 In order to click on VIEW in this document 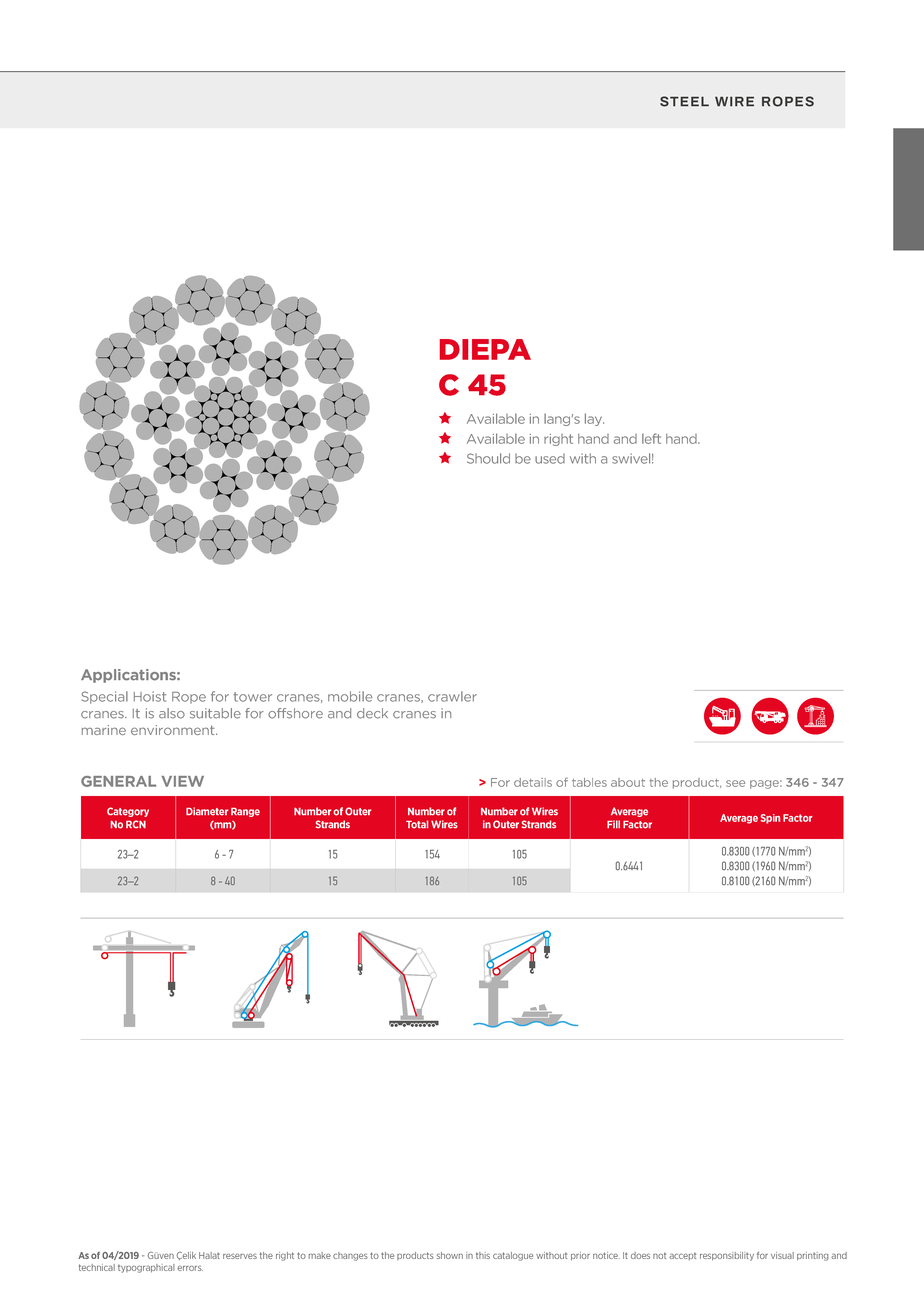, I will do `click(182, 781)`.
